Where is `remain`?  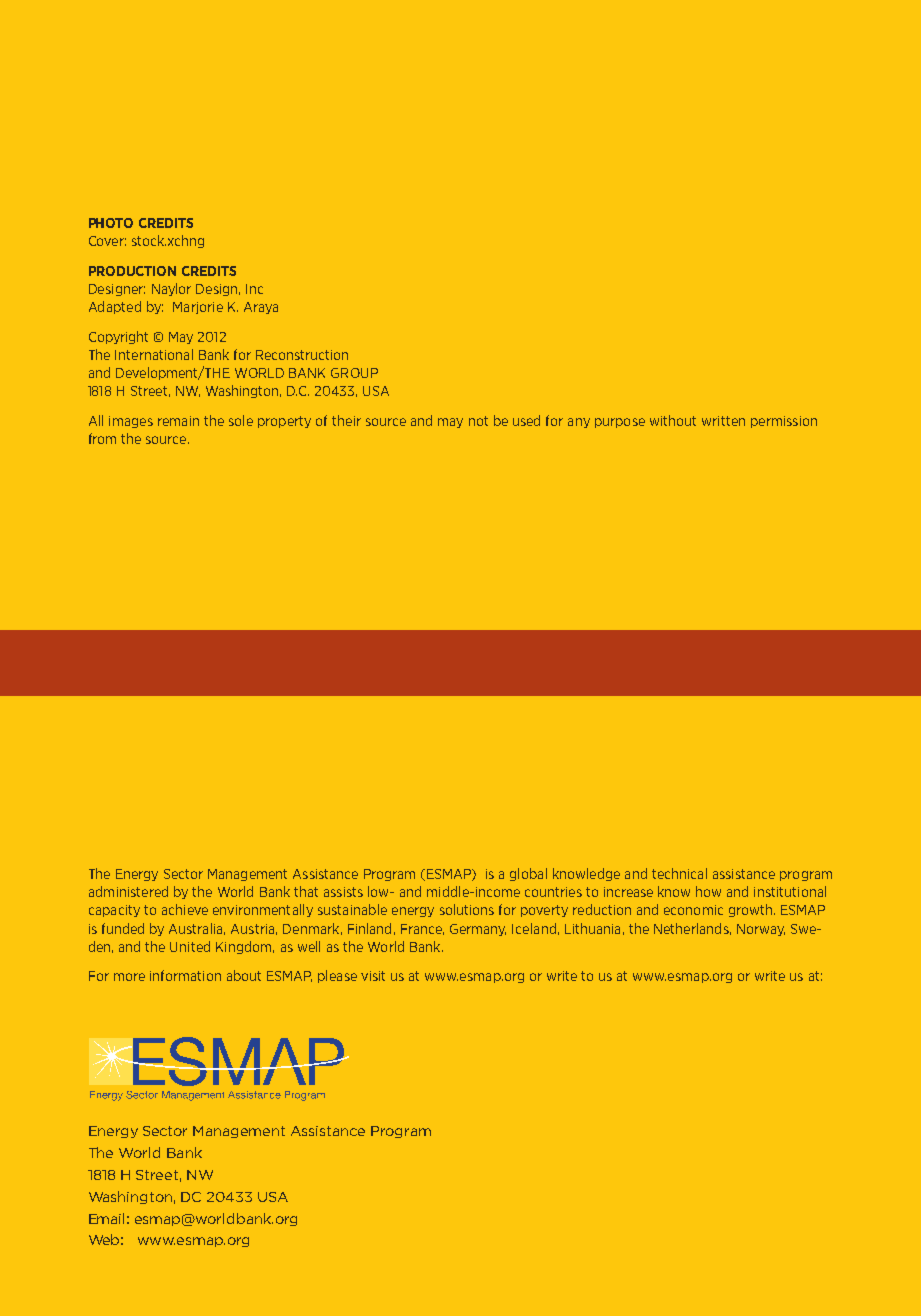
remain is located at coordinates (178, 421).
